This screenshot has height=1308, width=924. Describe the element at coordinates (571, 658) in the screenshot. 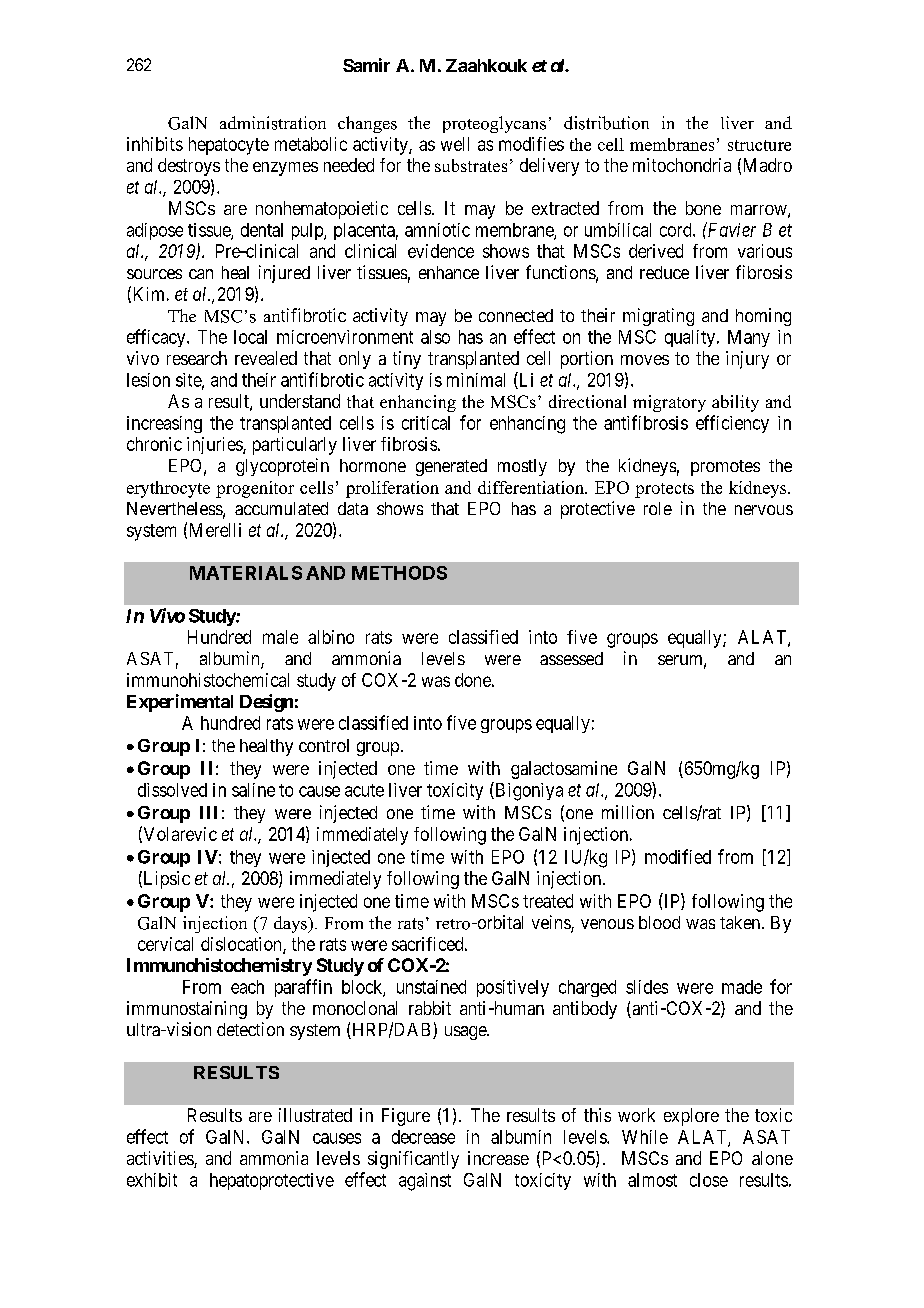

I see `assessed` at that location.
